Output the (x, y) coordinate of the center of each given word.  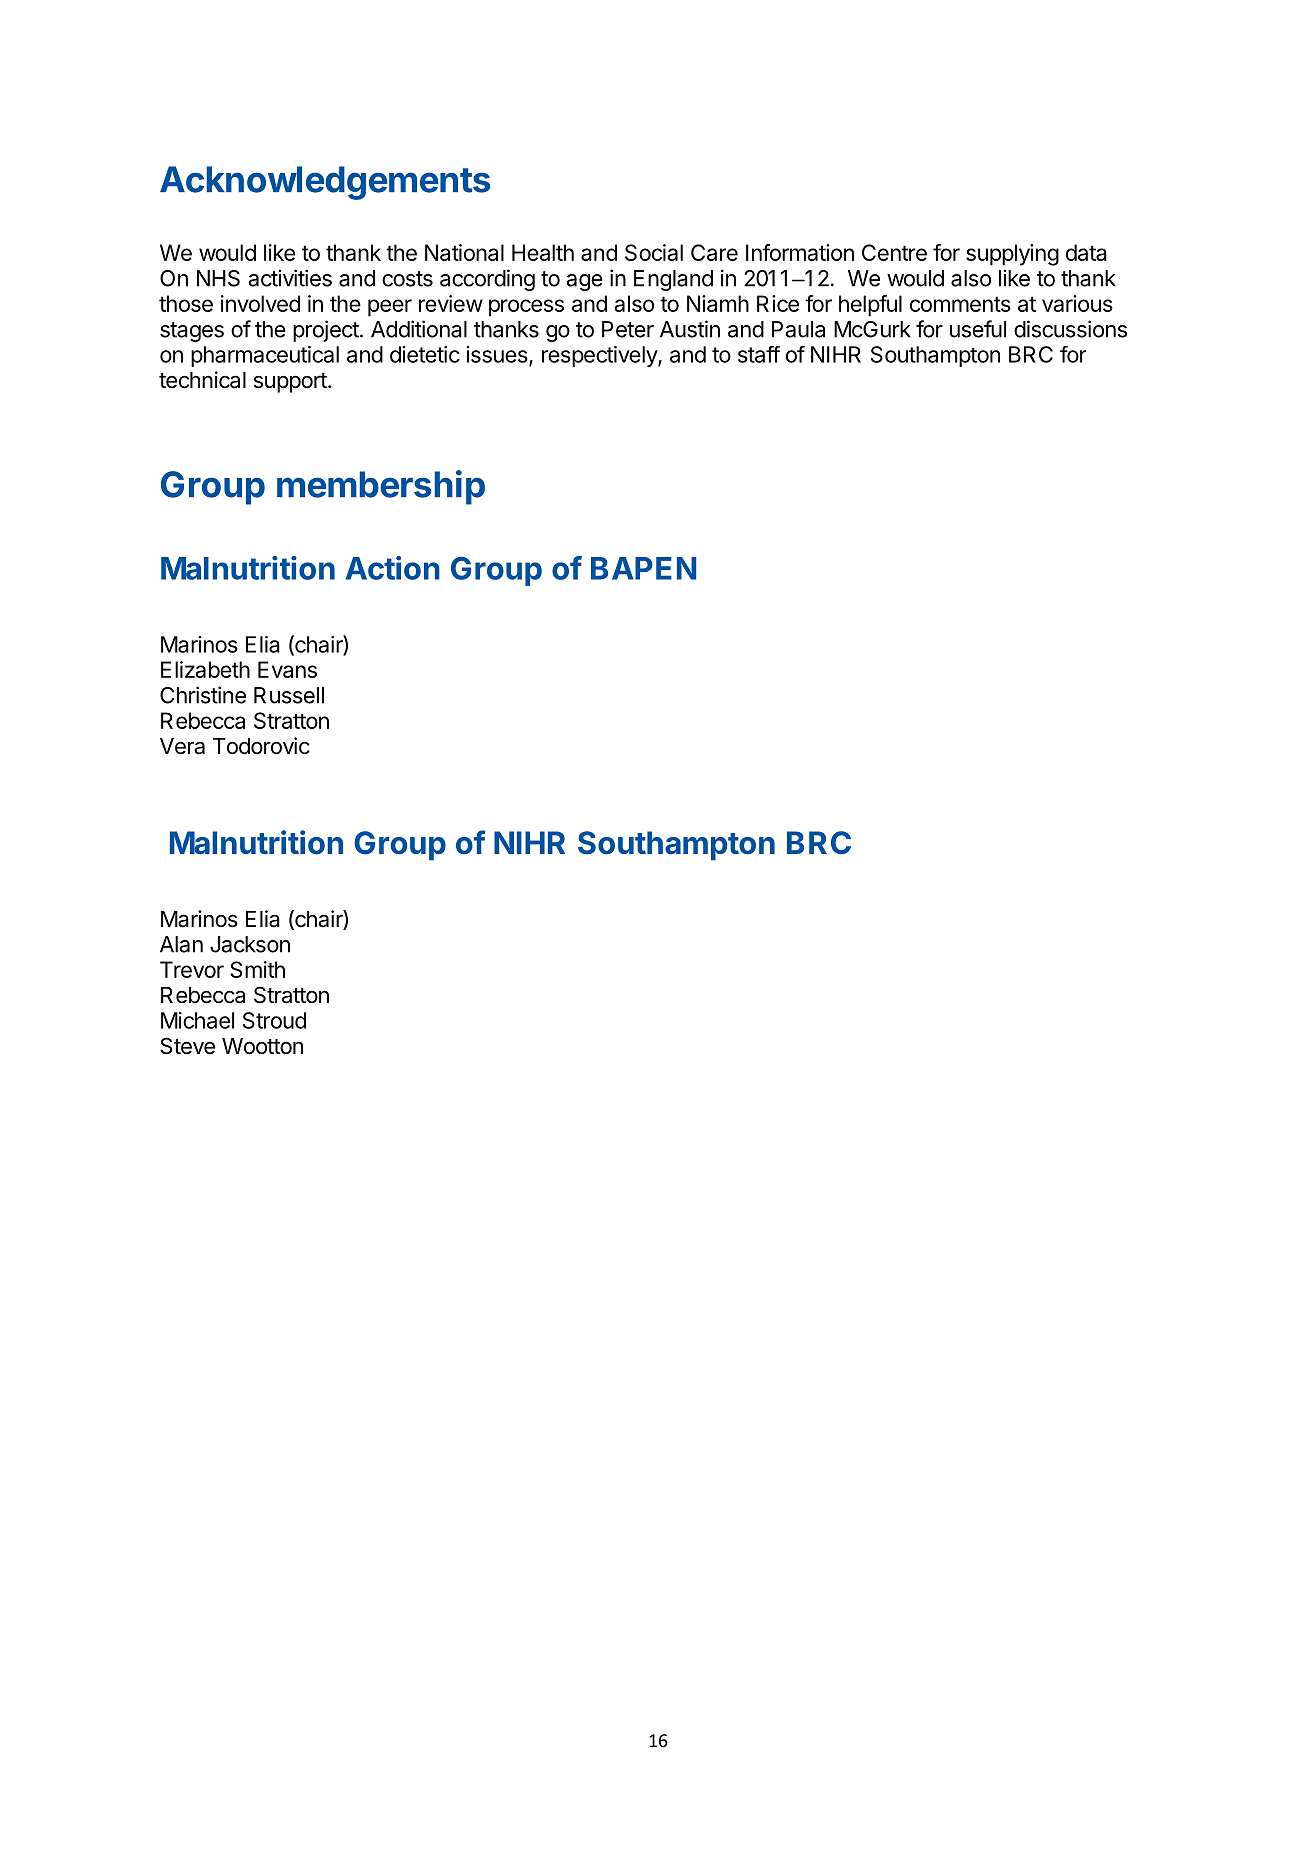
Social (654, 252)
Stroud (274, 1020)
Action (393, 568)
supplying (1012, 255)
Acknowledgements (325, 183)
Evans (287, 669)
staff (759, 354)
